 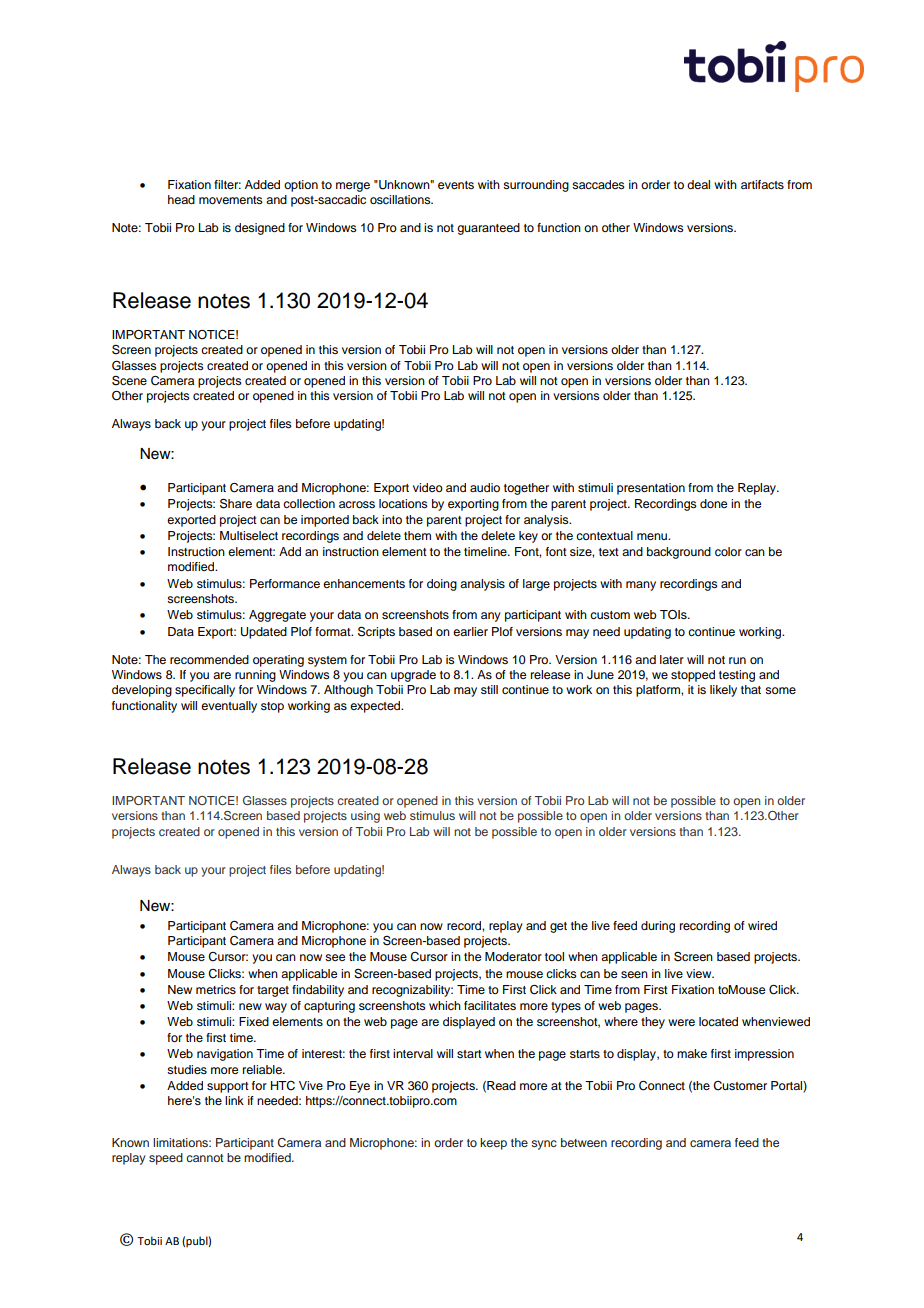 I want to click on cannot, so click(x=205, y=1158).
